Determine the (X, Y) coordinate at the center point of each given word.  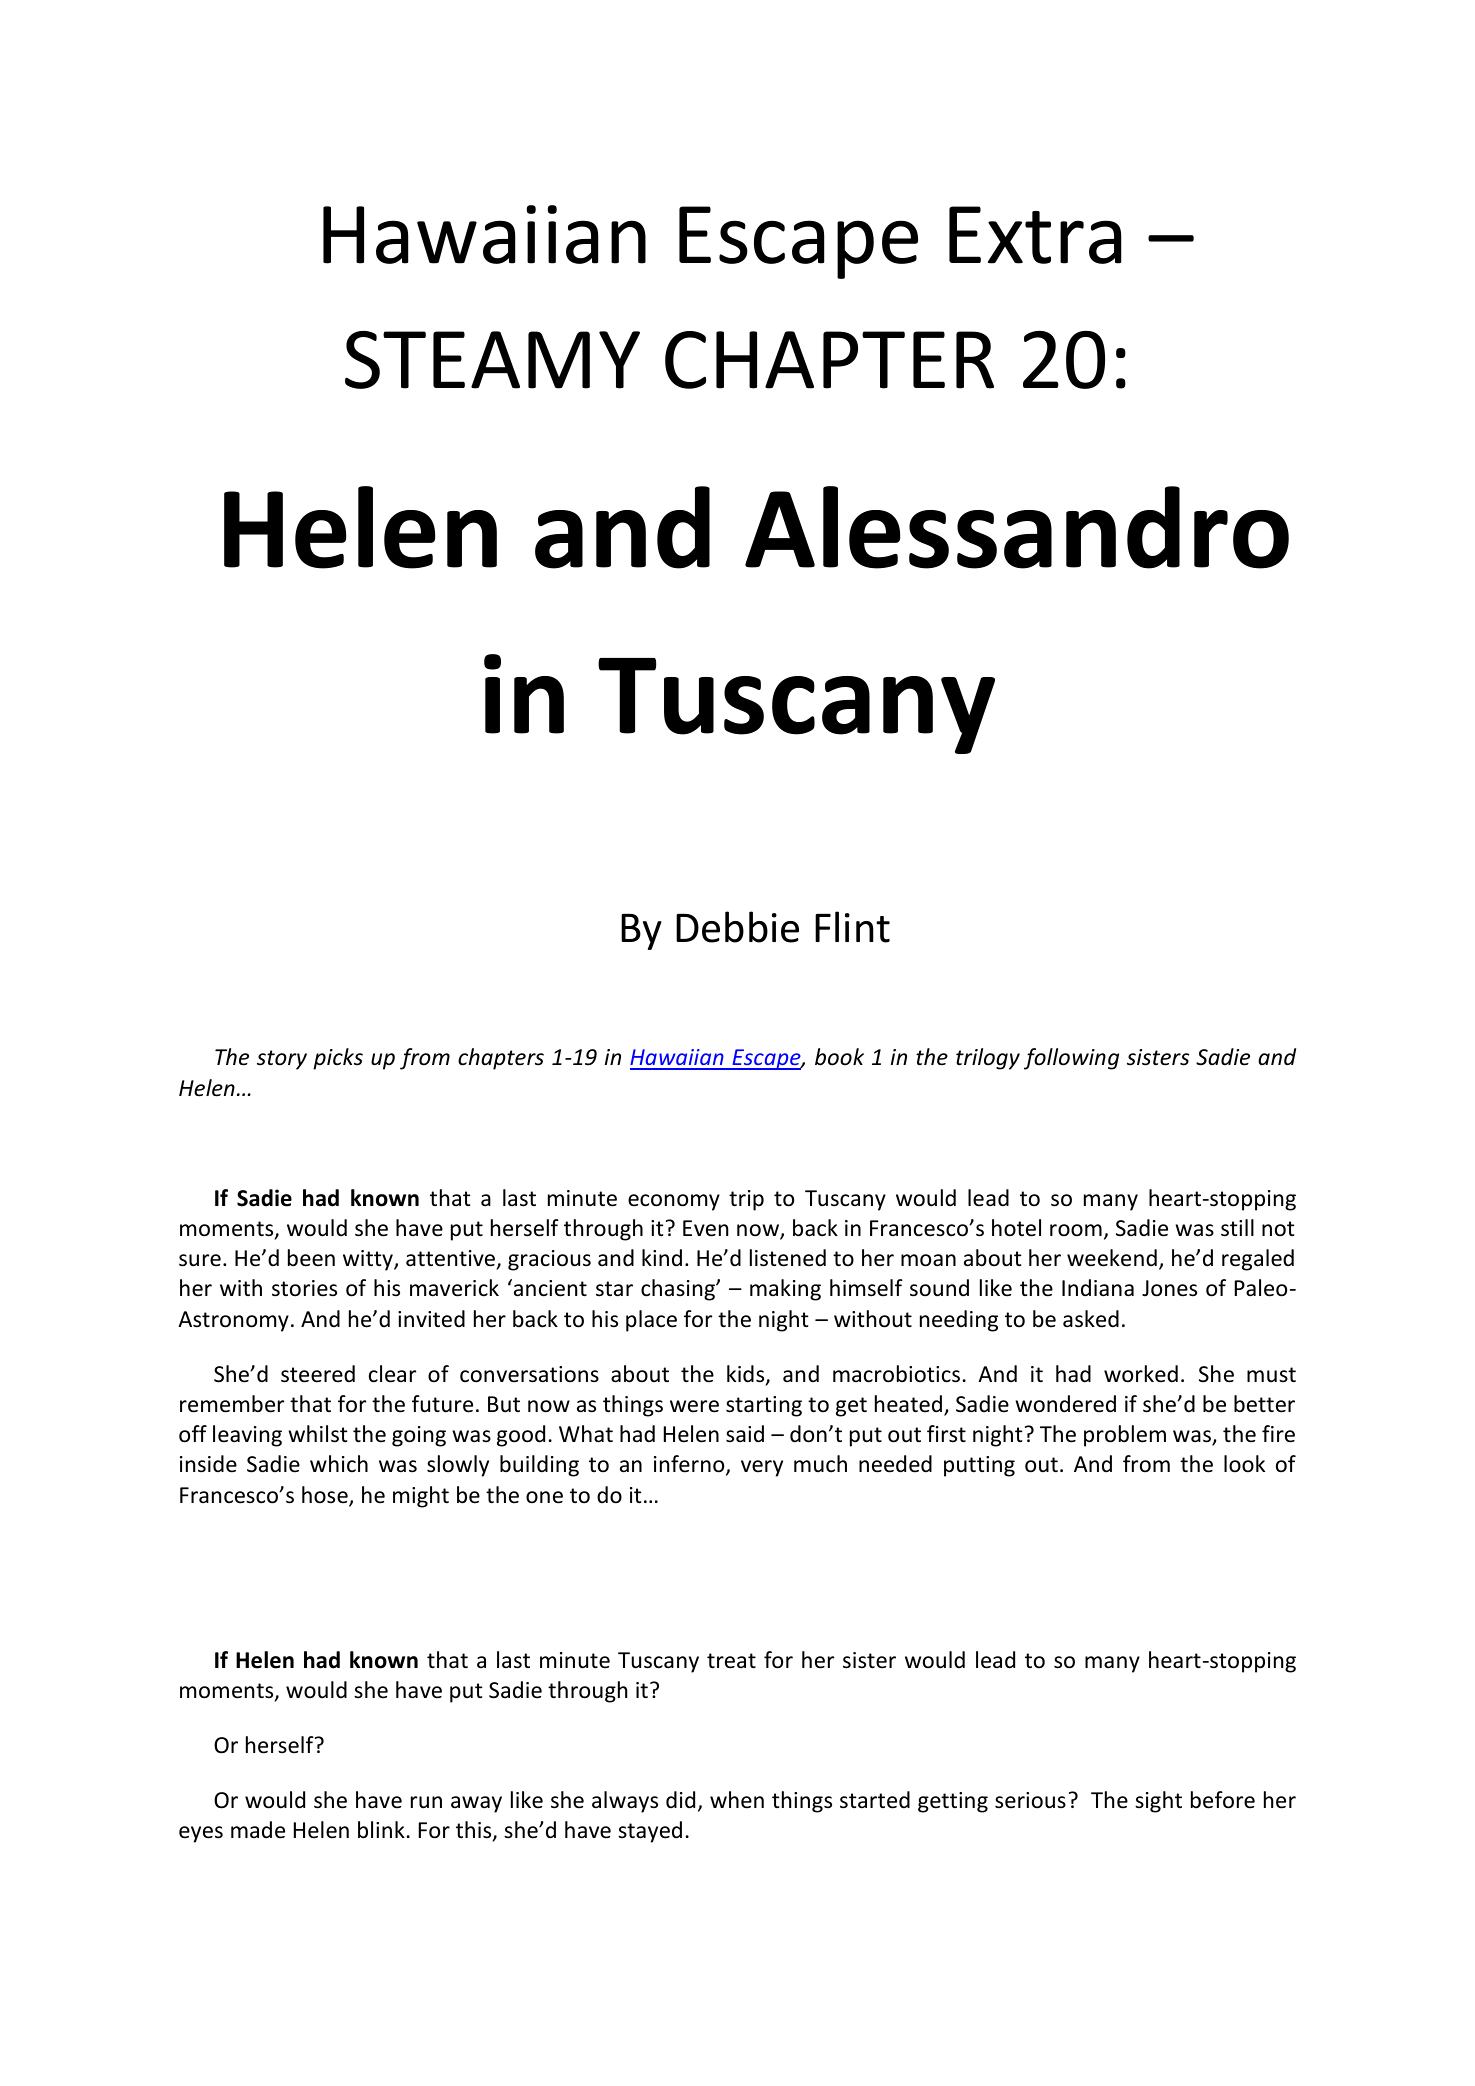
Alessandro (1017, 527)
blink (381, 1830)
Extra (1035, 235)
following (1071, 1059)
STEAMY (492, 360)
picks (338, 1059)
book (839, 1057)
